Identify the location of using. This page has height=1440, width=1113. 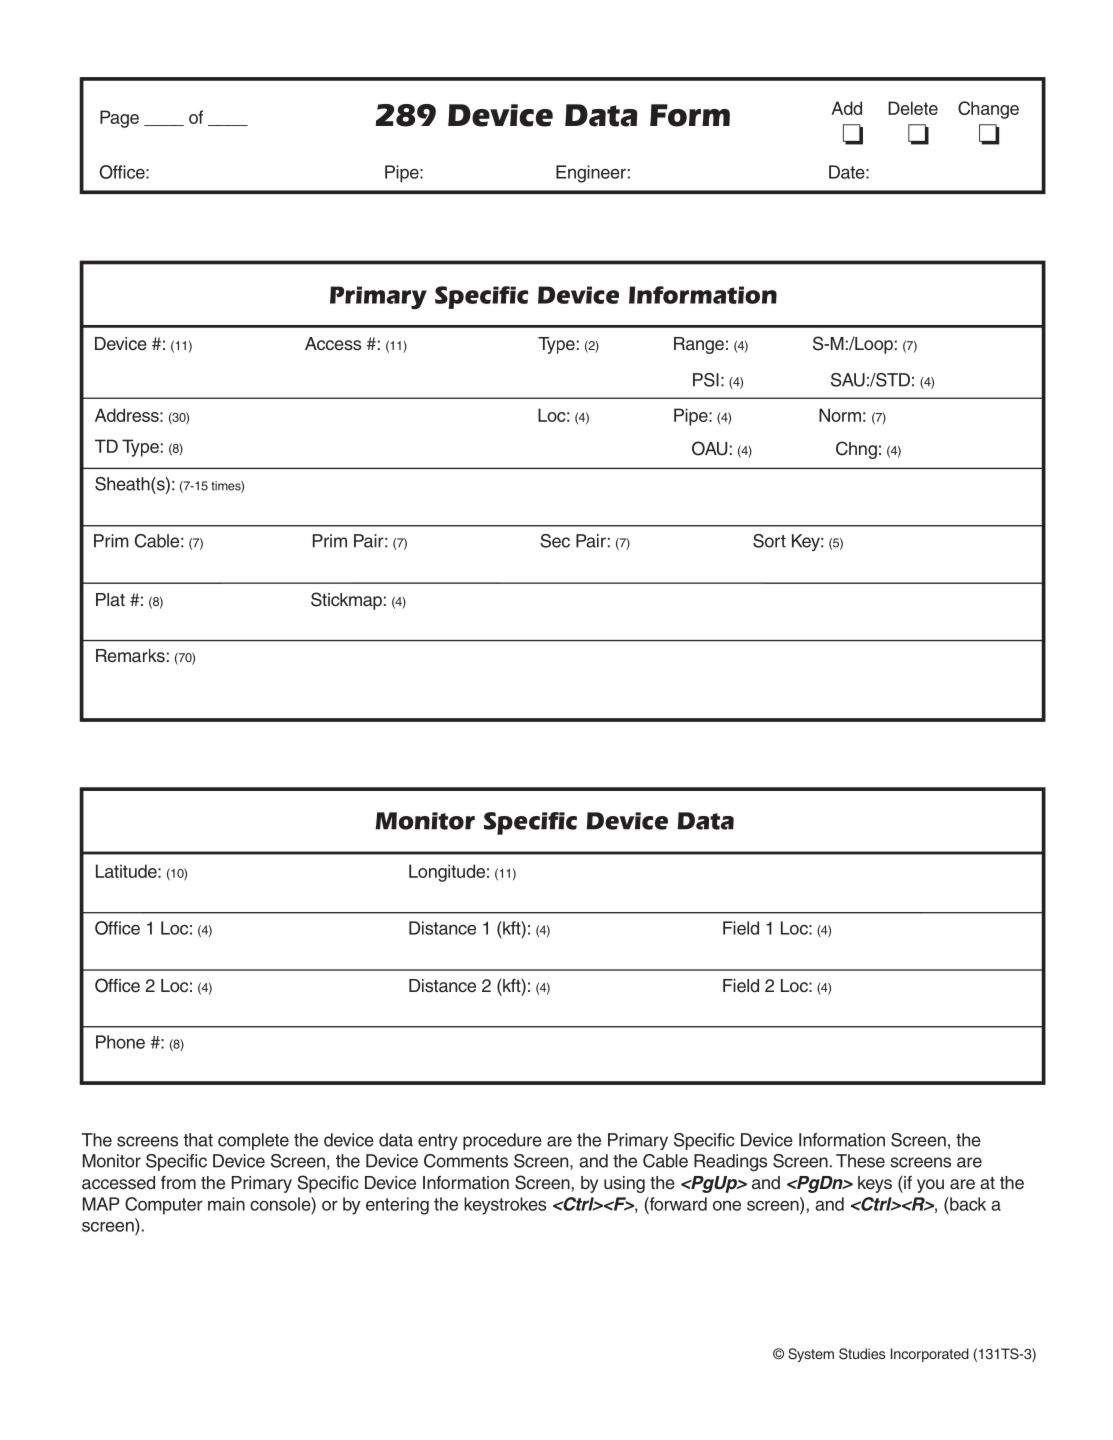
(624, 1184).
